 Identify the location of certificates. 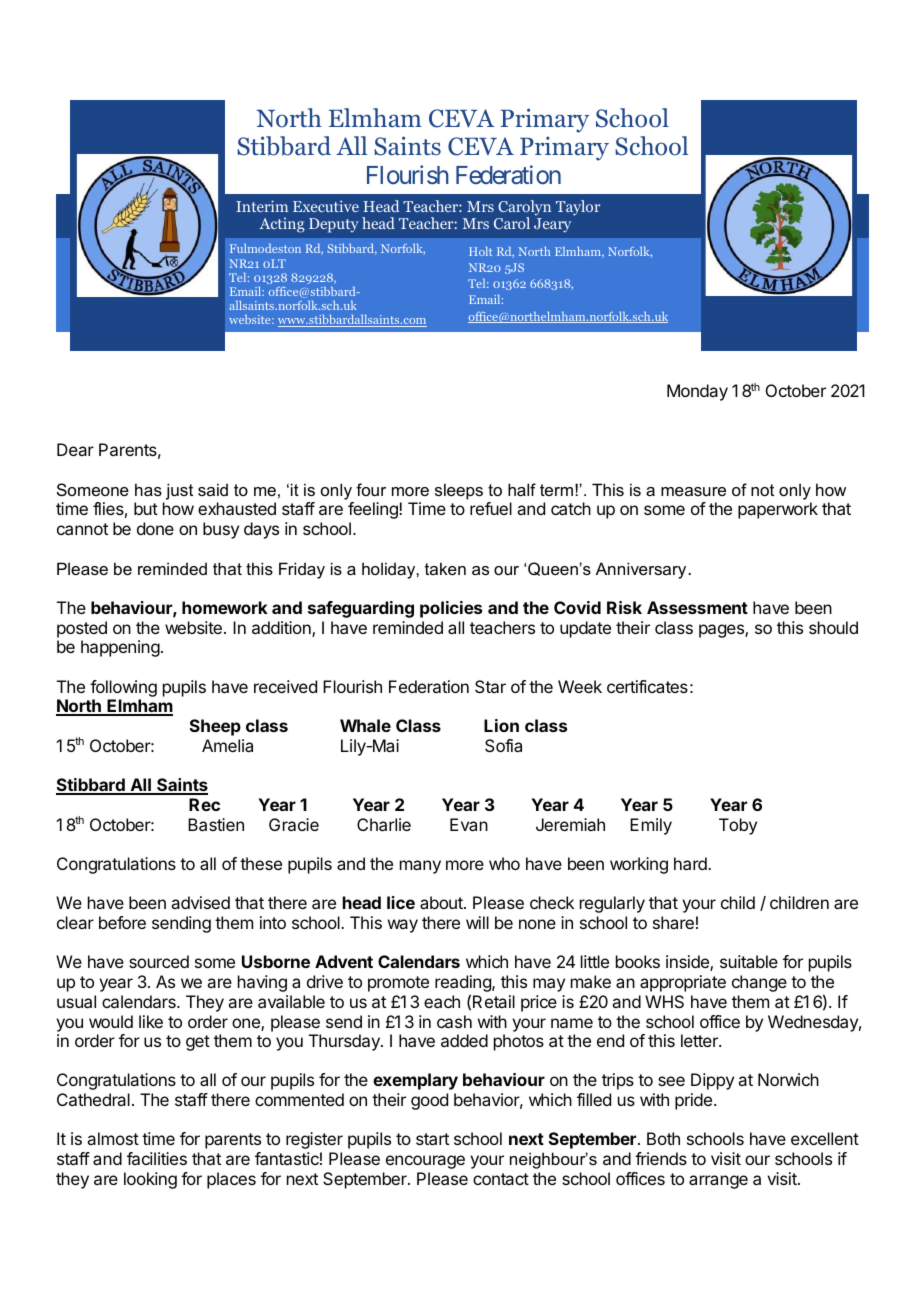
(647, 686).
